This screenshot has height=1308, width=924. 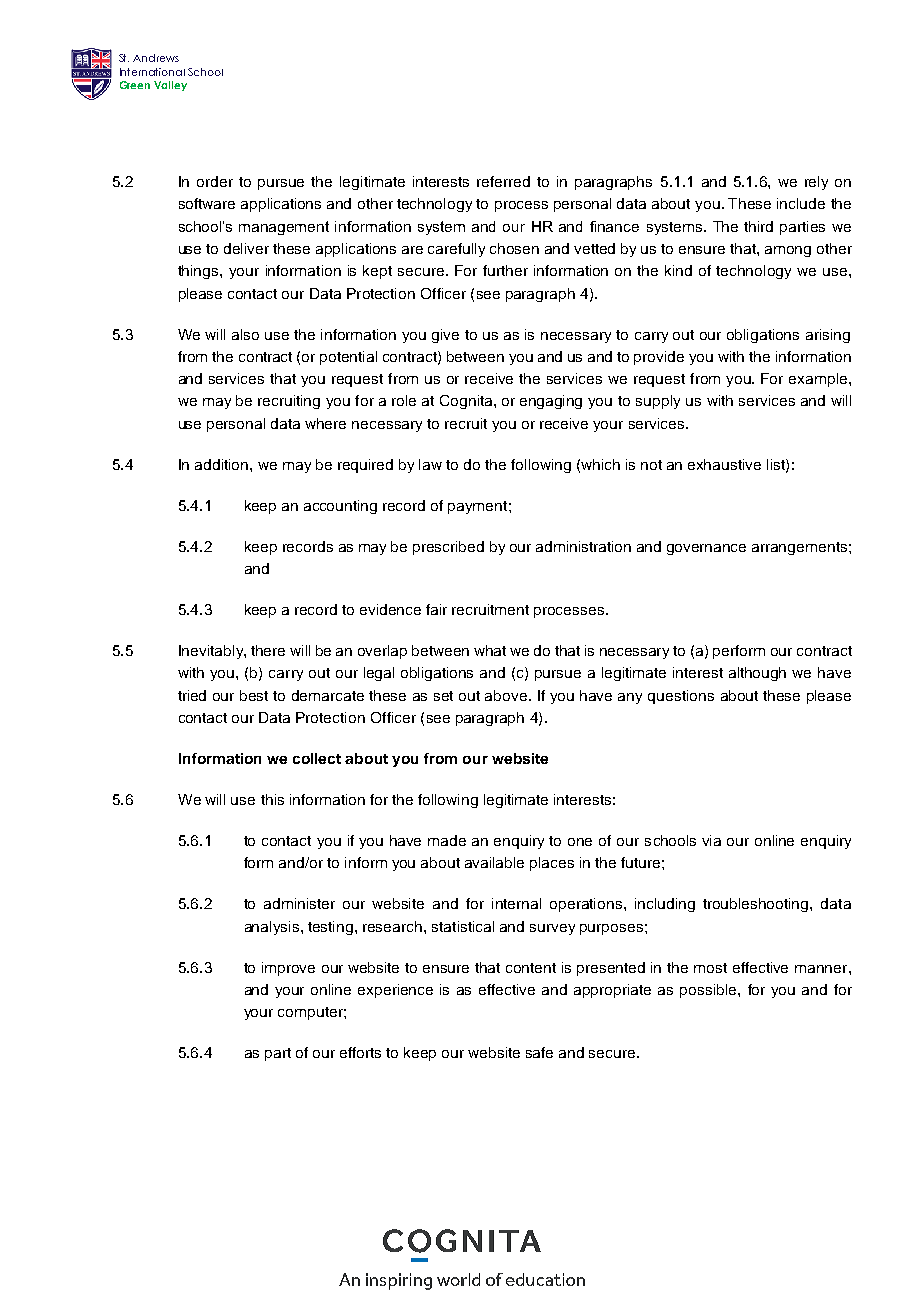 I want to click on give, so click(x=445, y=336).
